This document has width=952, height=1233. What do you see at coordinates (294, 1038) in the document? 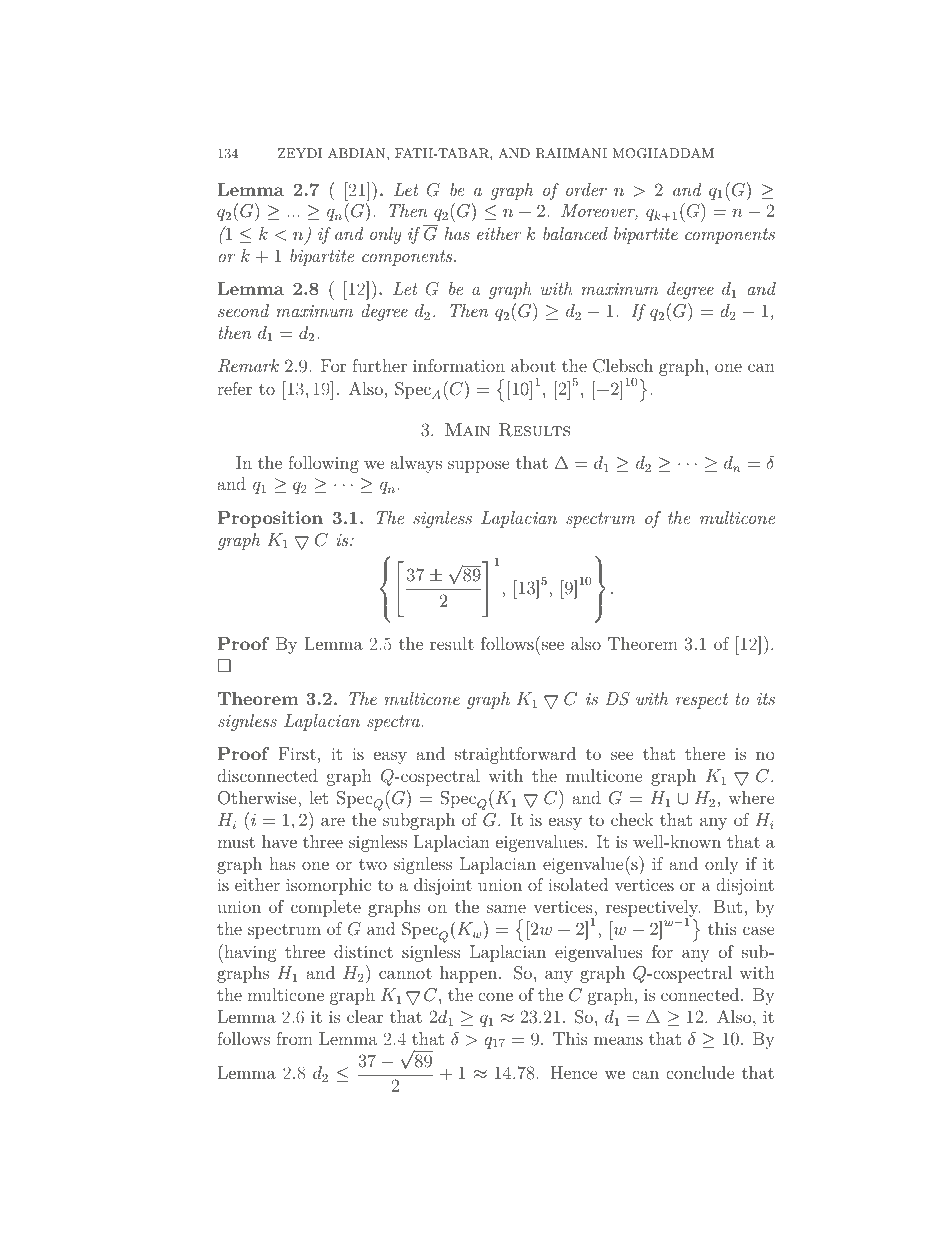
I see `from` at bounding box center [294, 1038].
